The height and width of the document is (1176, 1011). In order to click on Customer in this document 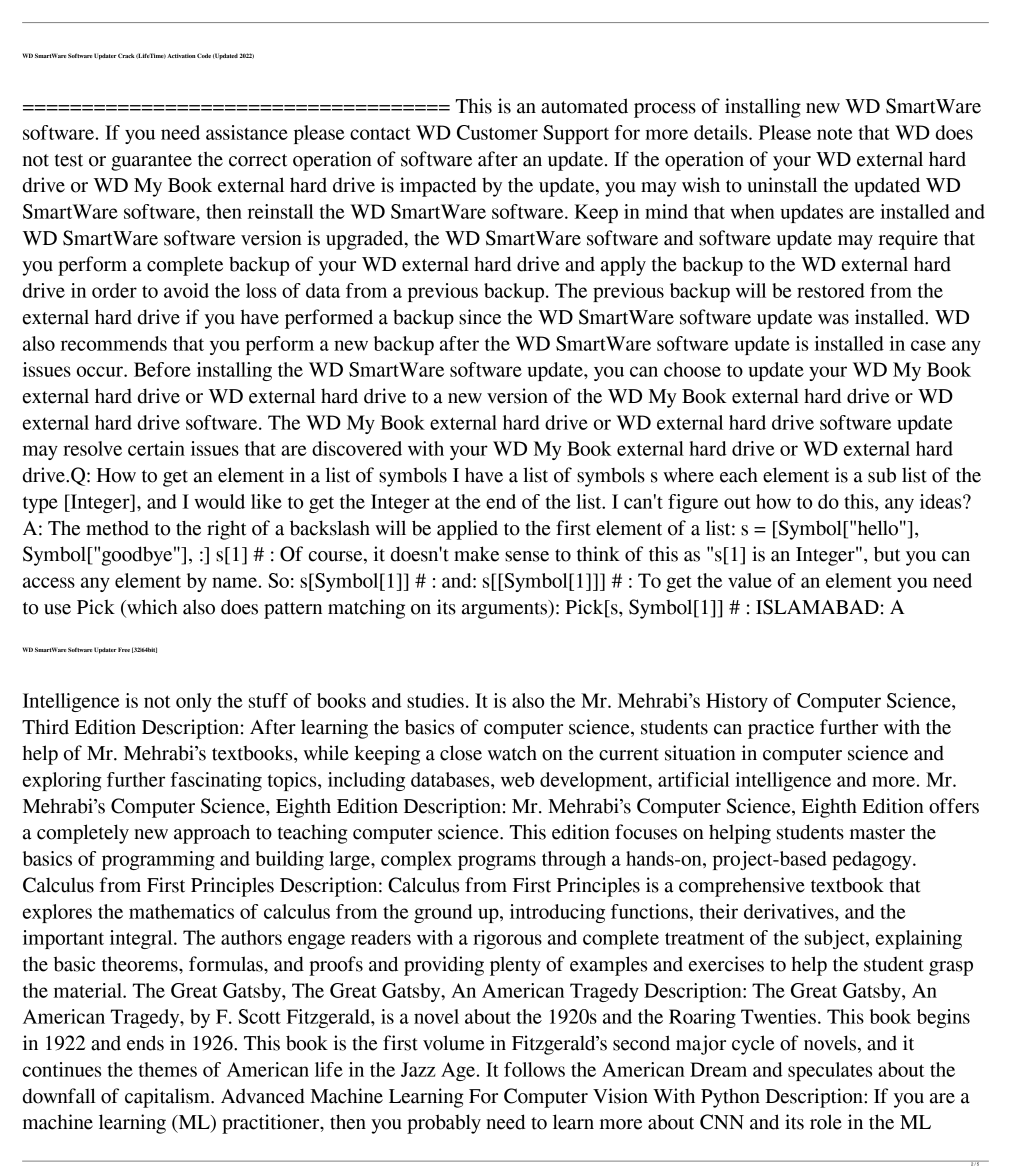, I will do `click(497, 132)`.
